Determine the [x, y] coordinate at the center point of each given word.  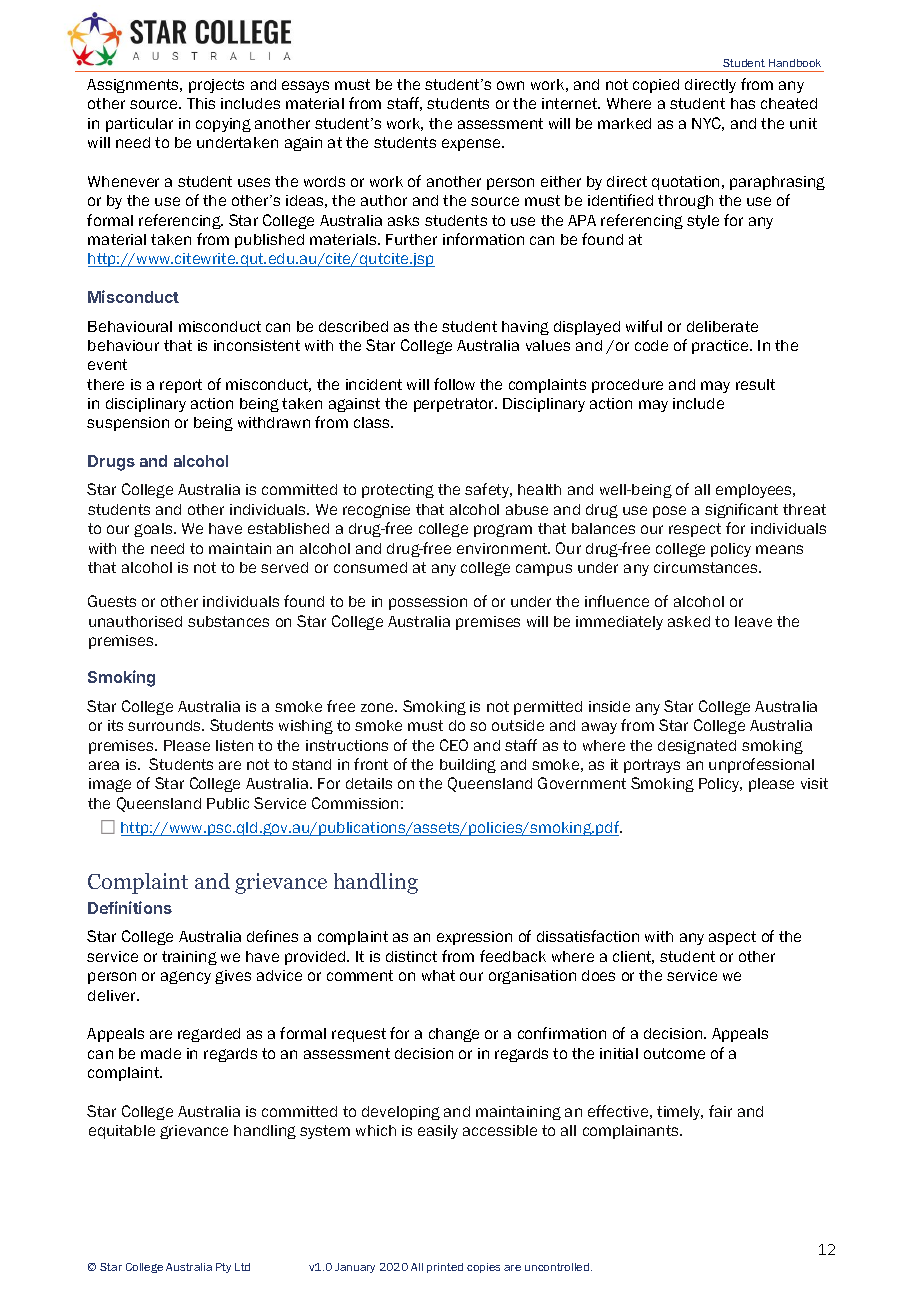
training [189, 958]
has [743, 103]
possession [428, 603]
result [755, 384]
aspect [732, 938]
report [181, 386]
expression [474, 938]
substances [228, 621]
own [510, 85]
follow [454, 384]
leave [753, 621]
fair [720, 1111]
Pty [223, 1268]
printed [445, 1268]
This [201, 103]
